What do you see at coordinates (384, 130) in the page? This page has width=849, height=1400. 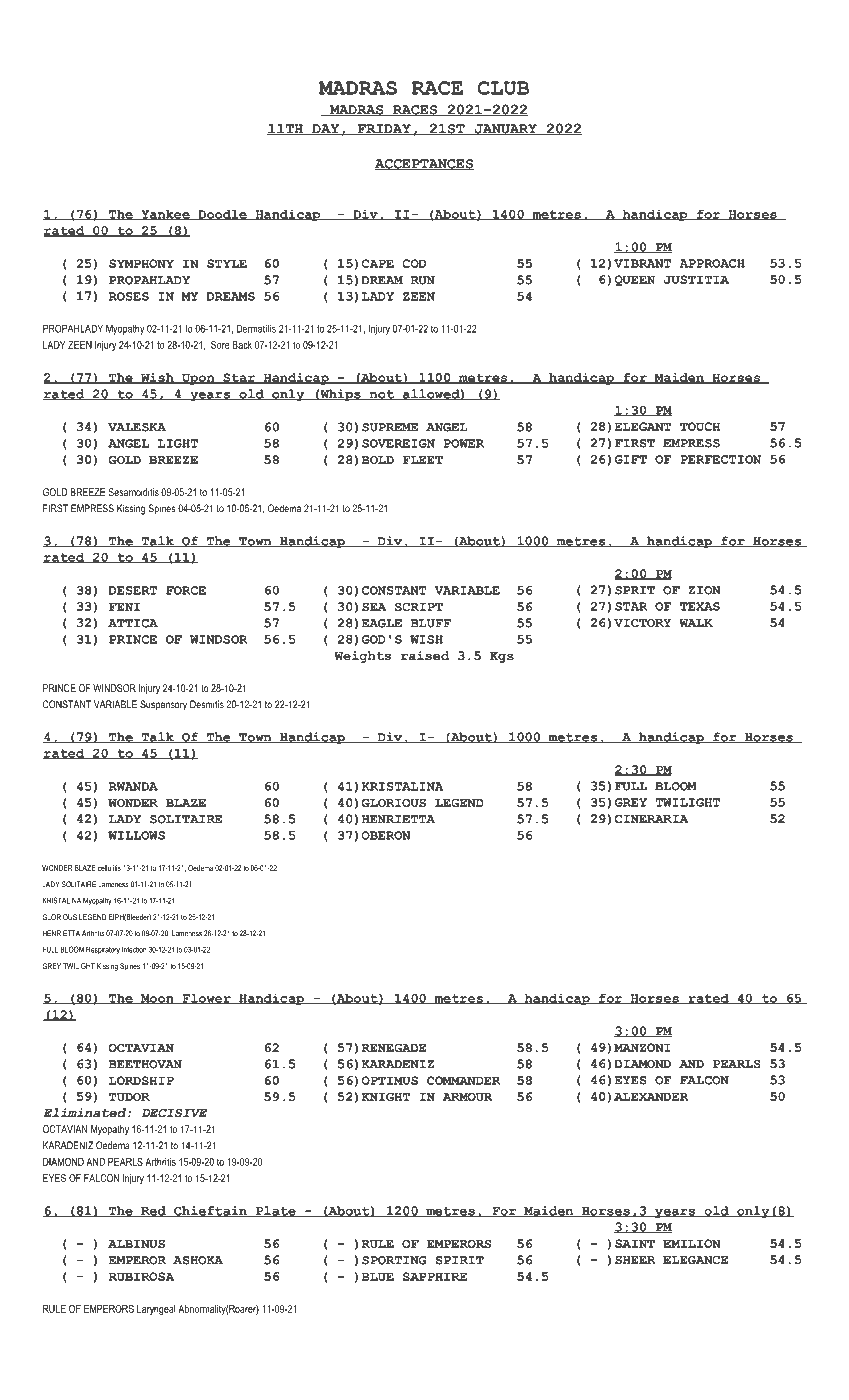 I see `FRIDAY` at bounding box center [384, 130].
